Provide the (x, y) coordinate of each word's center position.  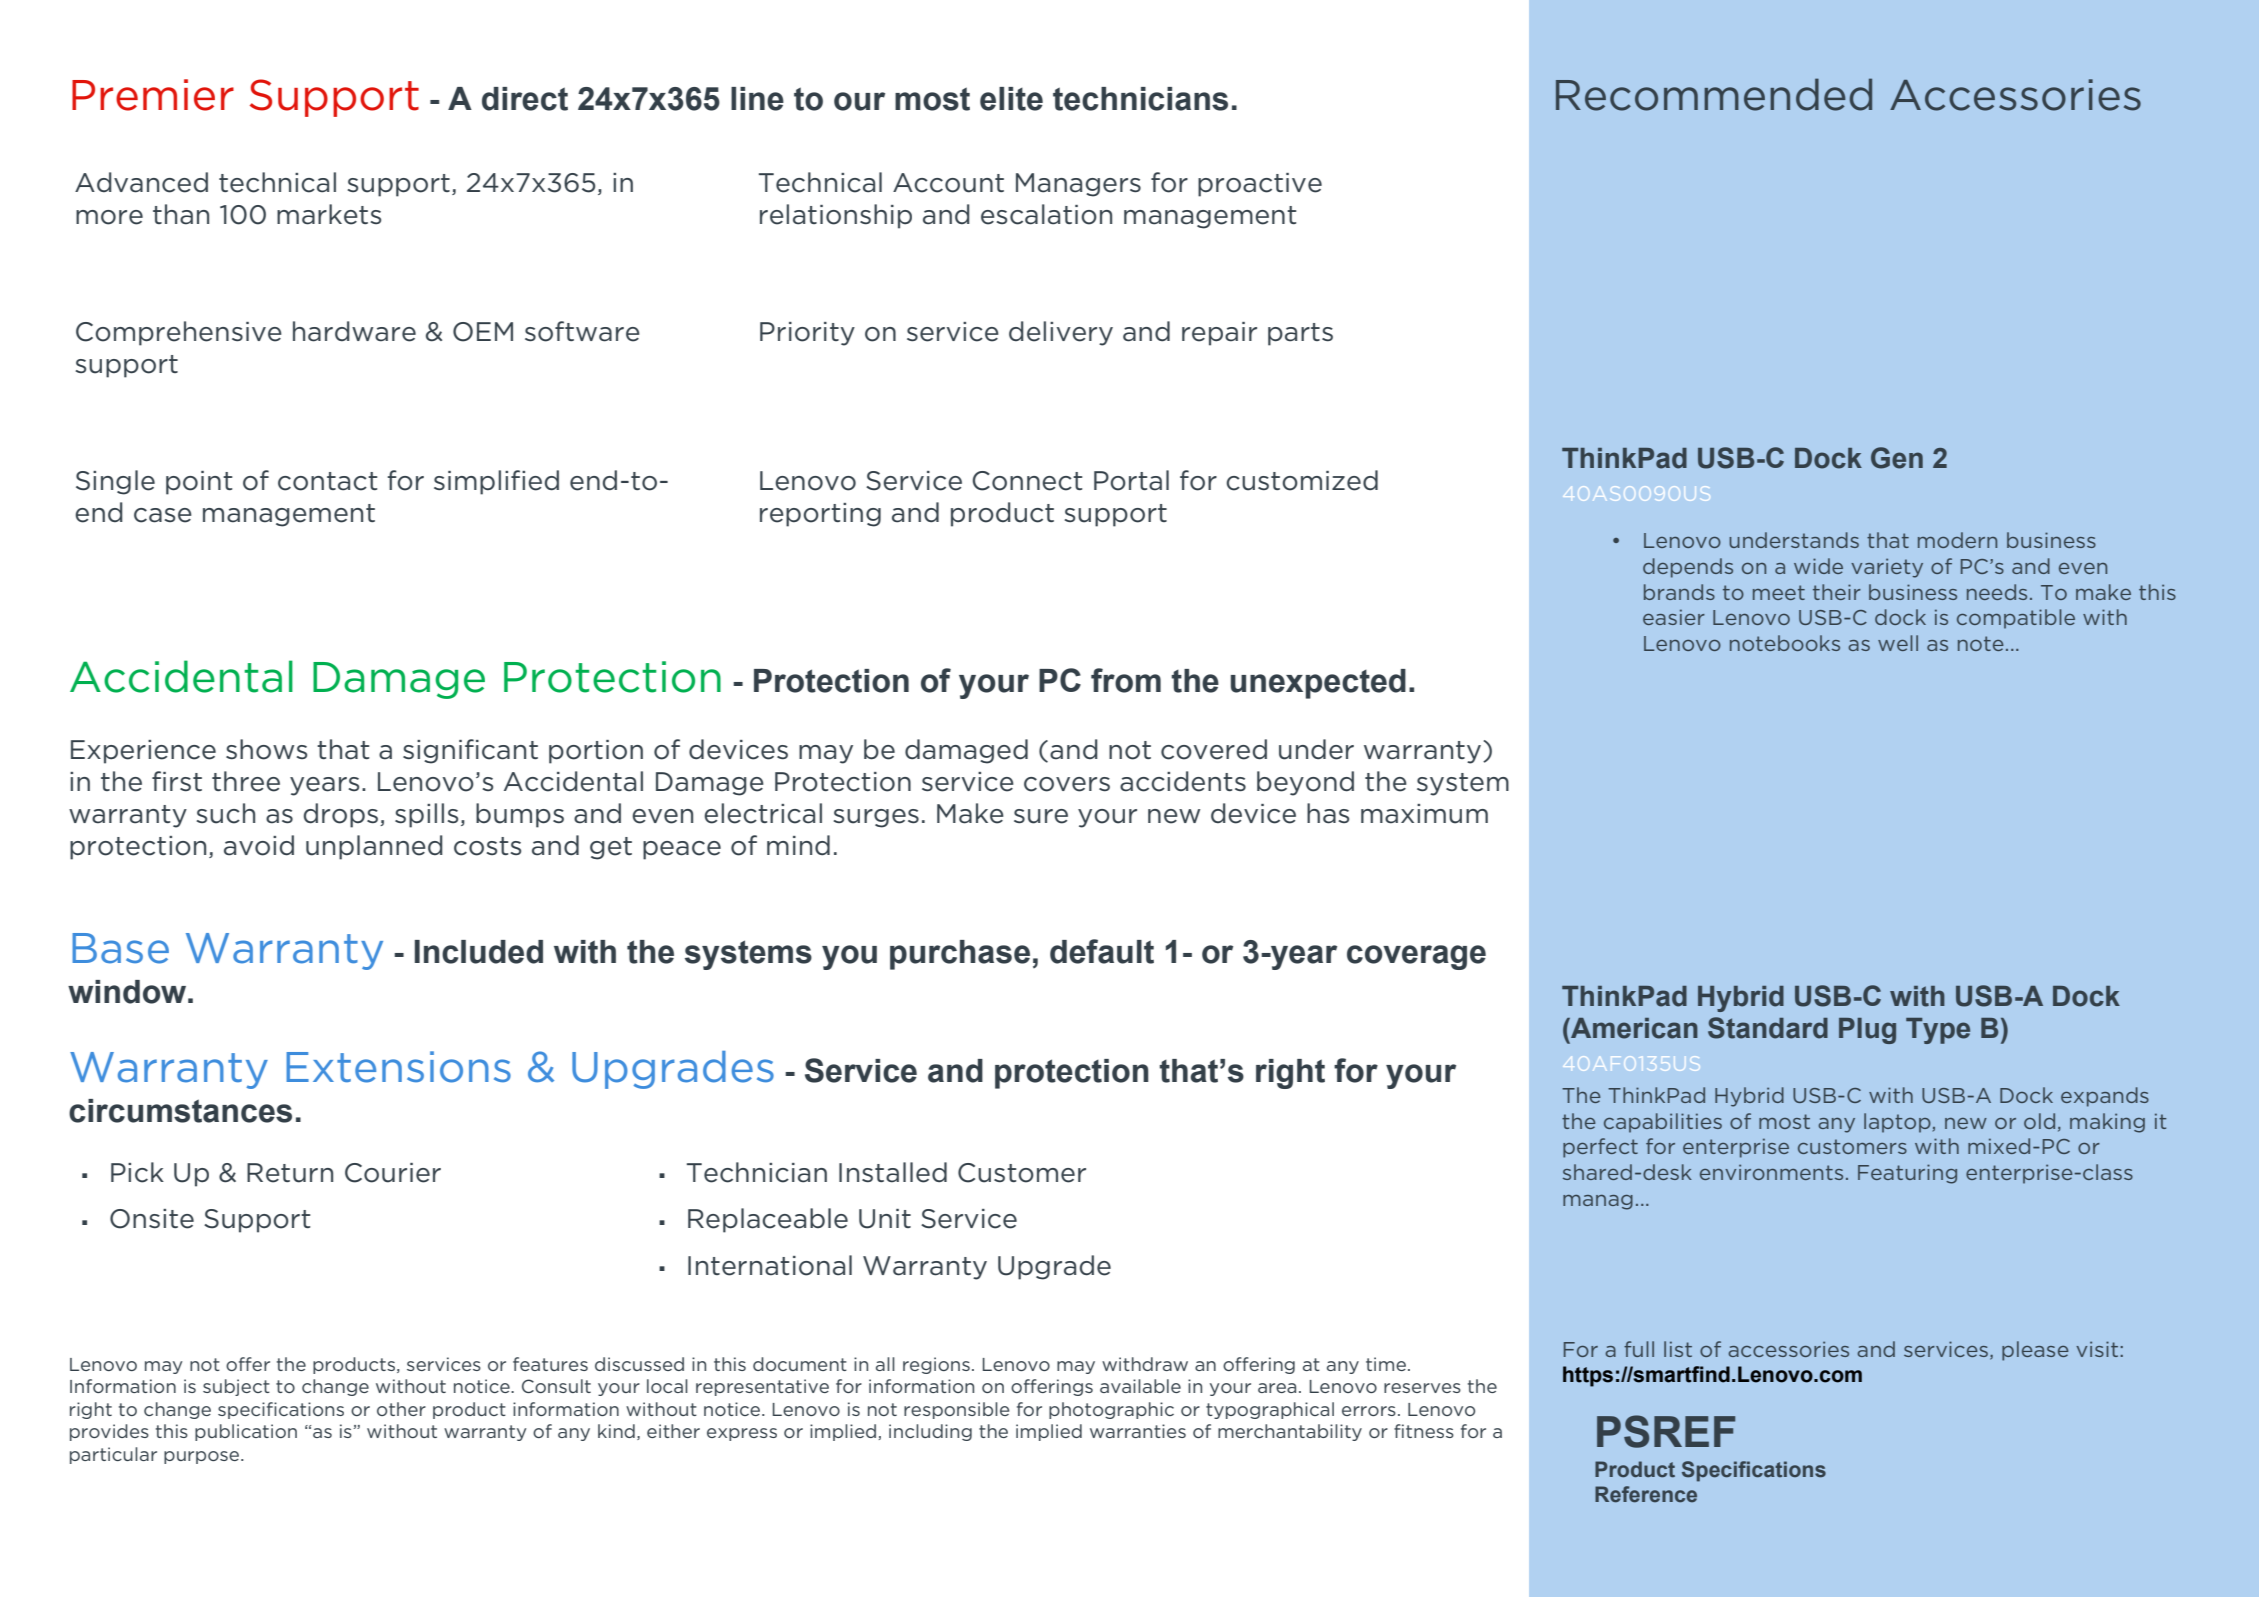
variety (1887, 568)
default (1102, 951)
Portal (1131, 480)
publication (246, 1432)
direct (525, 99)
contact (328, 481)
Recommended (1714, 94)
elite (1011, 99)
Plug (1867, 1031)
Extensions (398, 1067)
